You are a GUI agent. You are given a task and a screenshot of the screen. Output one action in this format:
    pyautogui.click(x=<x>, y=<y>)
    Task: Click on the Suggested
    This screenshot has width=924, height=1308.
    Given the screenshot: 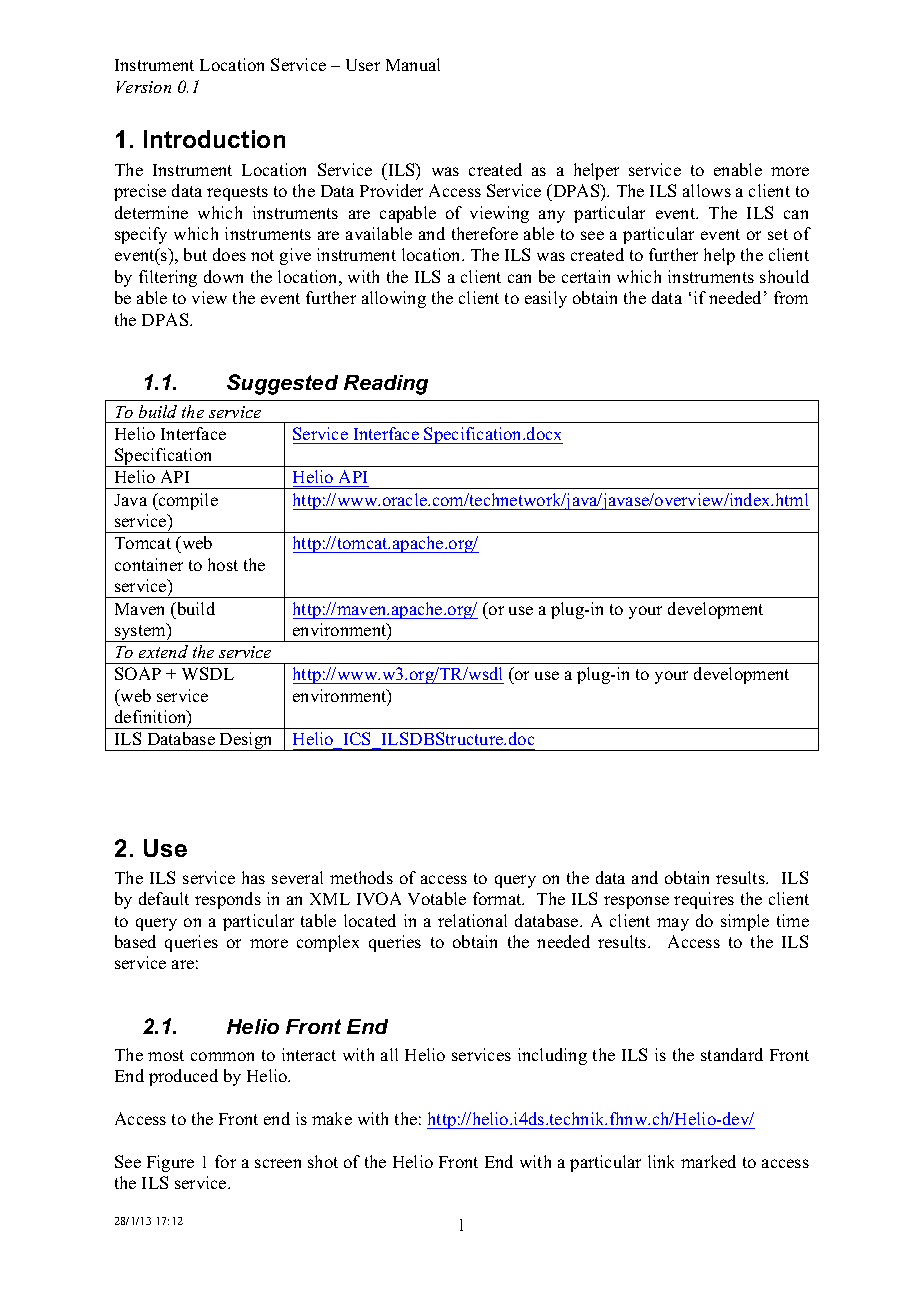 What is the action you would take?
    pyautogui.click(x=282, y=384)
